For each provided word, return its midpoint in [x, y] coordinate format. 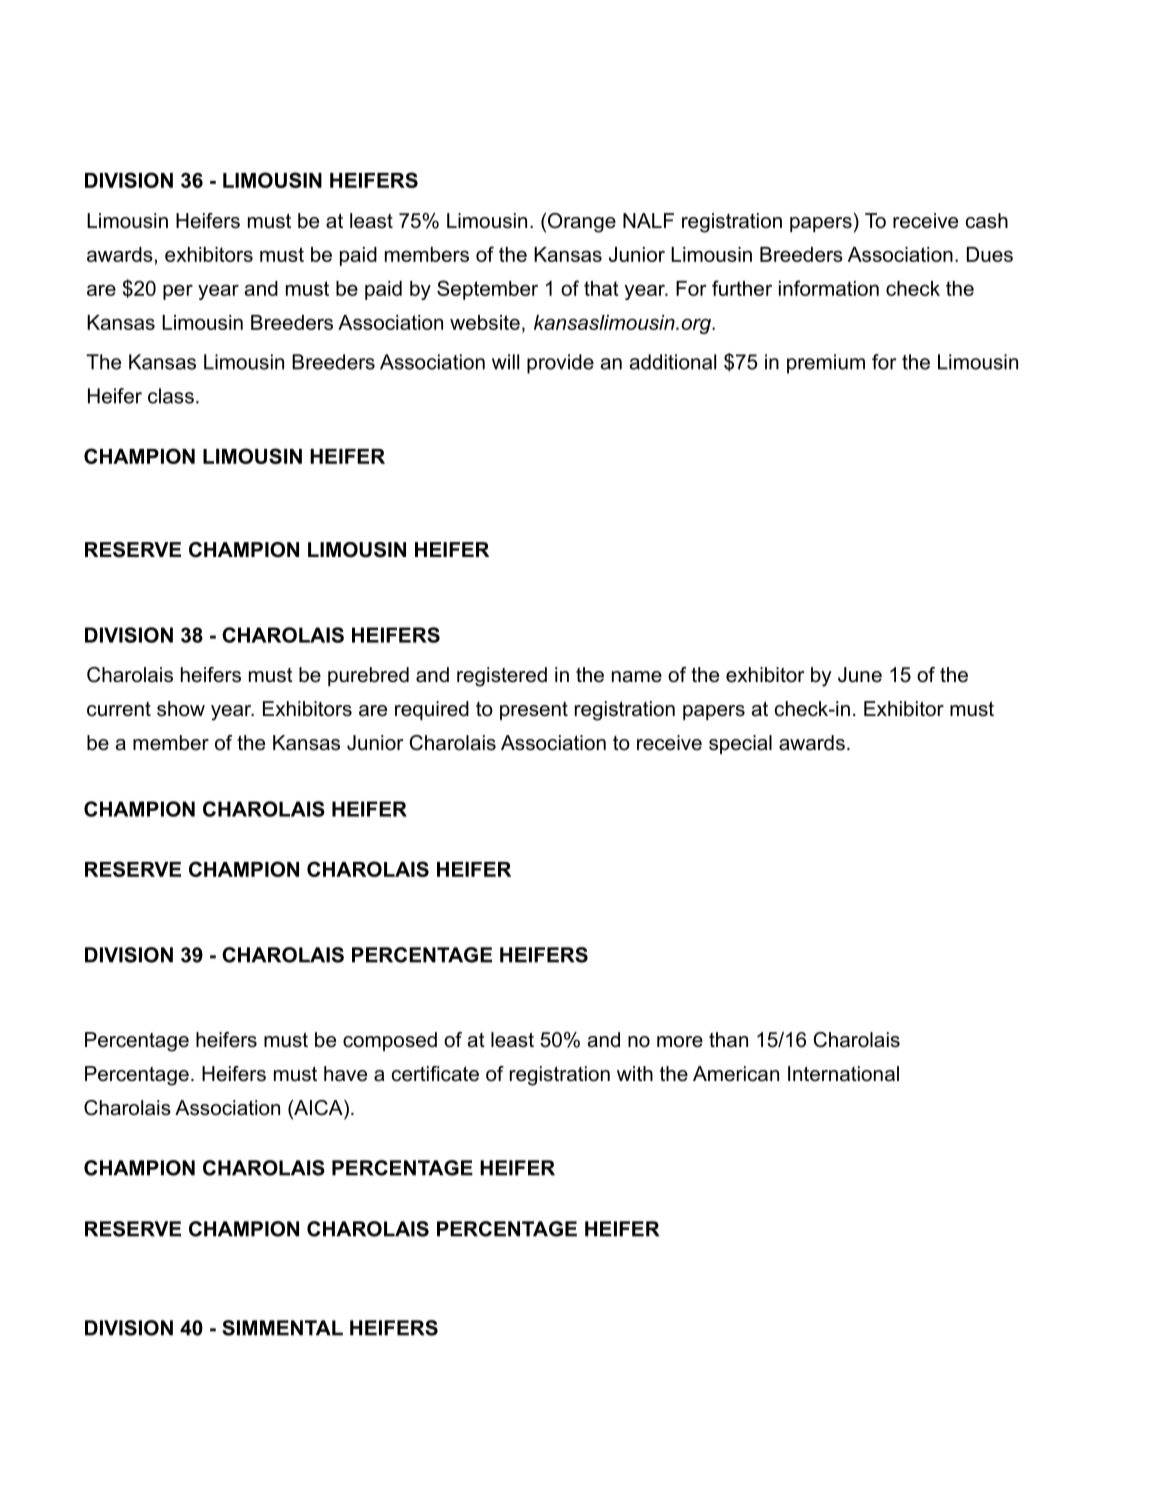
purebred [368, 676]
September [487, 290]
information [829, 288]
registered [502, 677]
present [534, 711]
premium [826, 364]
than [728, 1040]
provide [560, 364]
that [601, 288]
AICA [318, 1109]
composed [390, 1041]
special [740, 744]
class [171, 396]
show [181, 709]
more [680, 1042]
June [860, 675]
